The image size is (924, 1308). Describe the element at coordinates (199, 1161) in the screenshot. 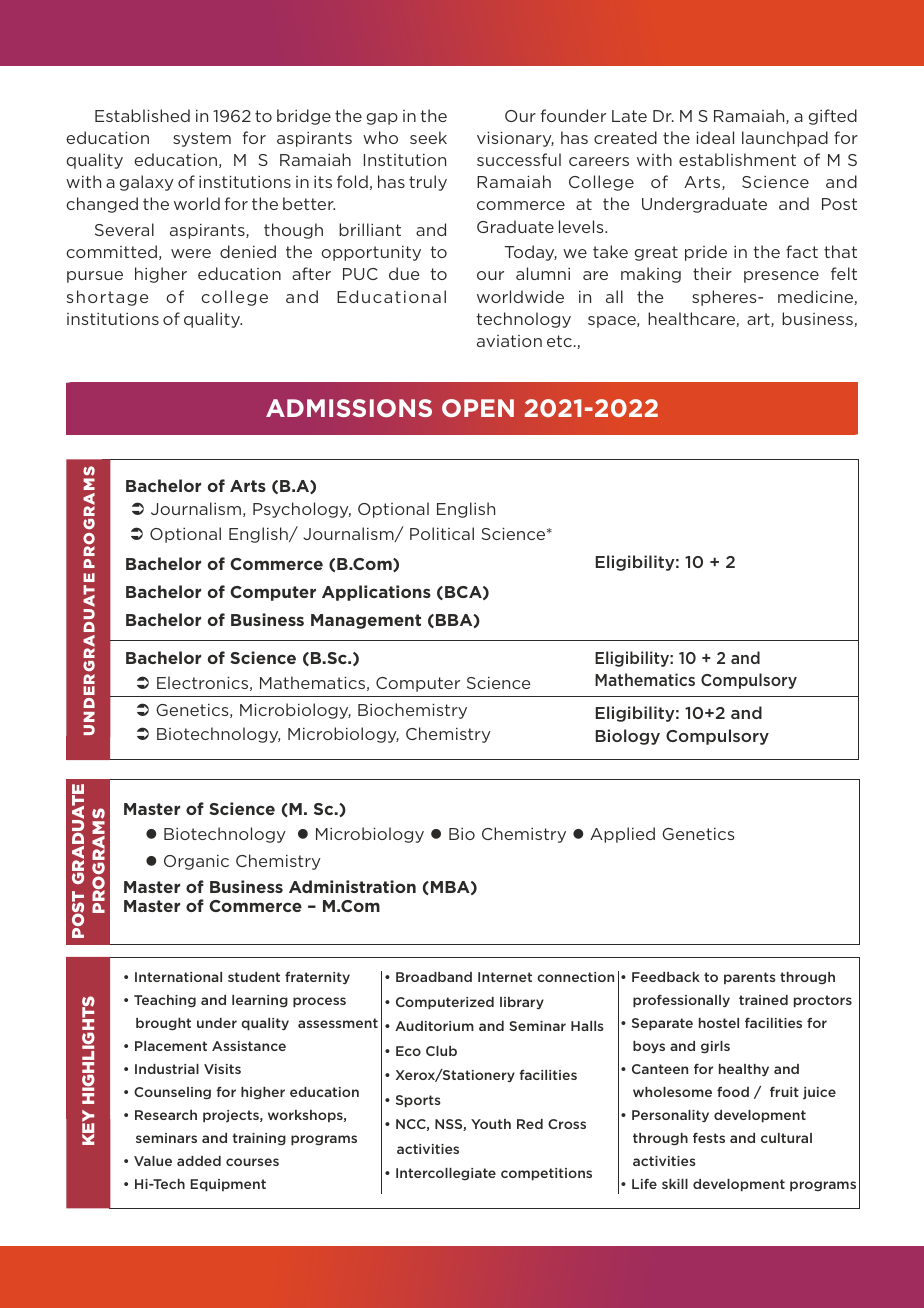

I see `added` at that location.
